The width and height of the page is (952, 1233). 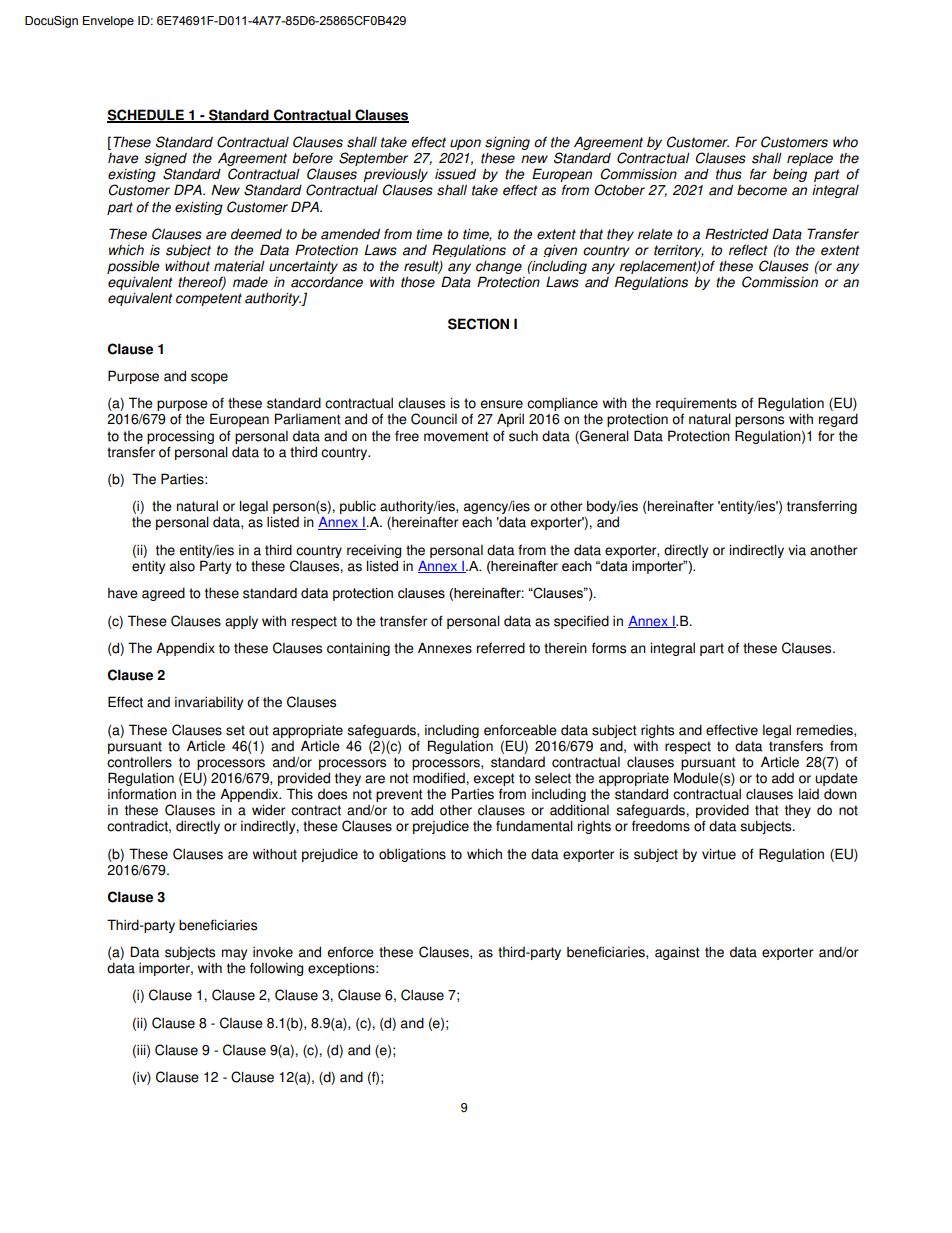 I want to click on also, so click(x=182, y=566).
